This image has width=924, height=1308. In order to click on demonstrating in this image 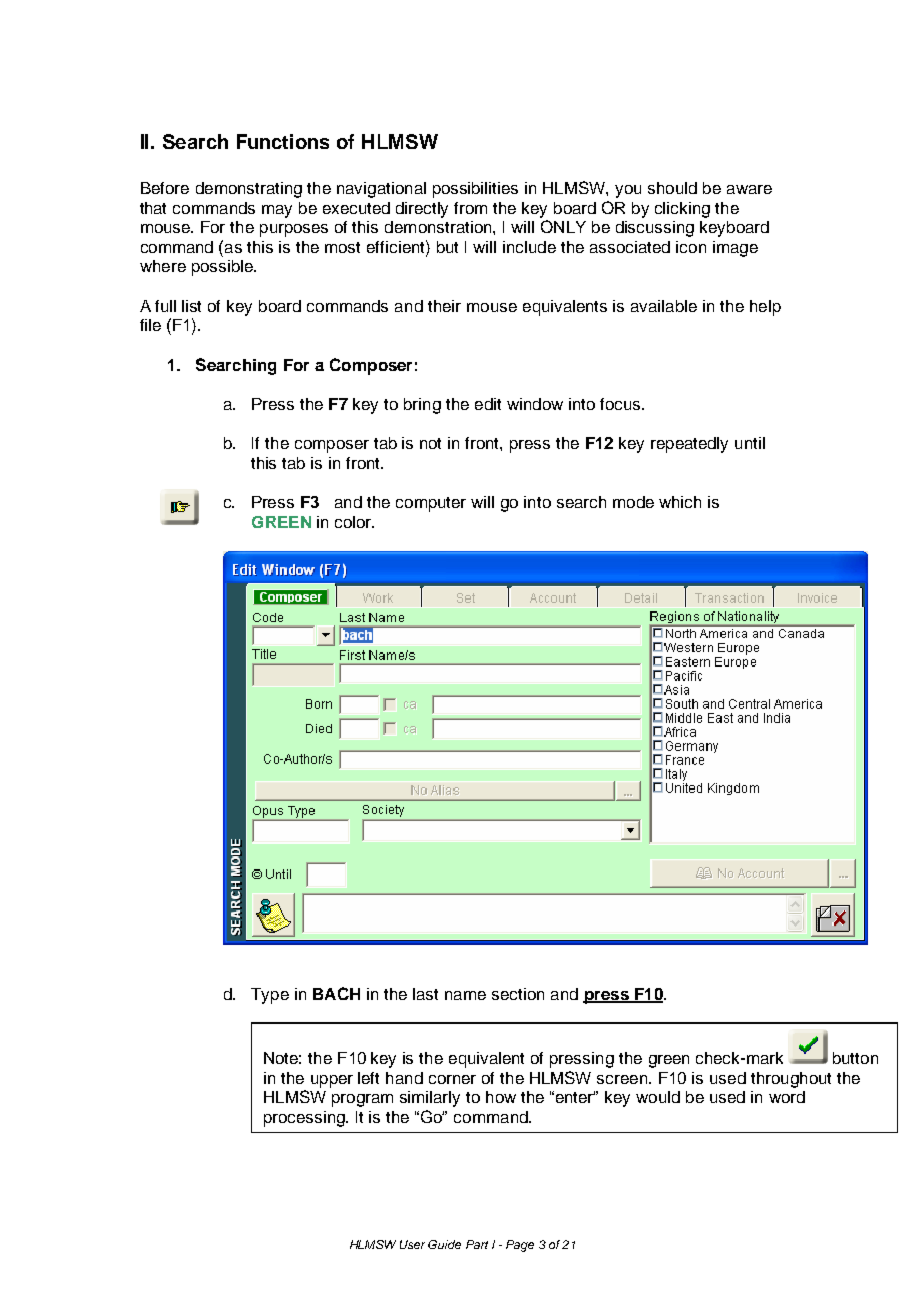, I will do `click(249, 190)`.
